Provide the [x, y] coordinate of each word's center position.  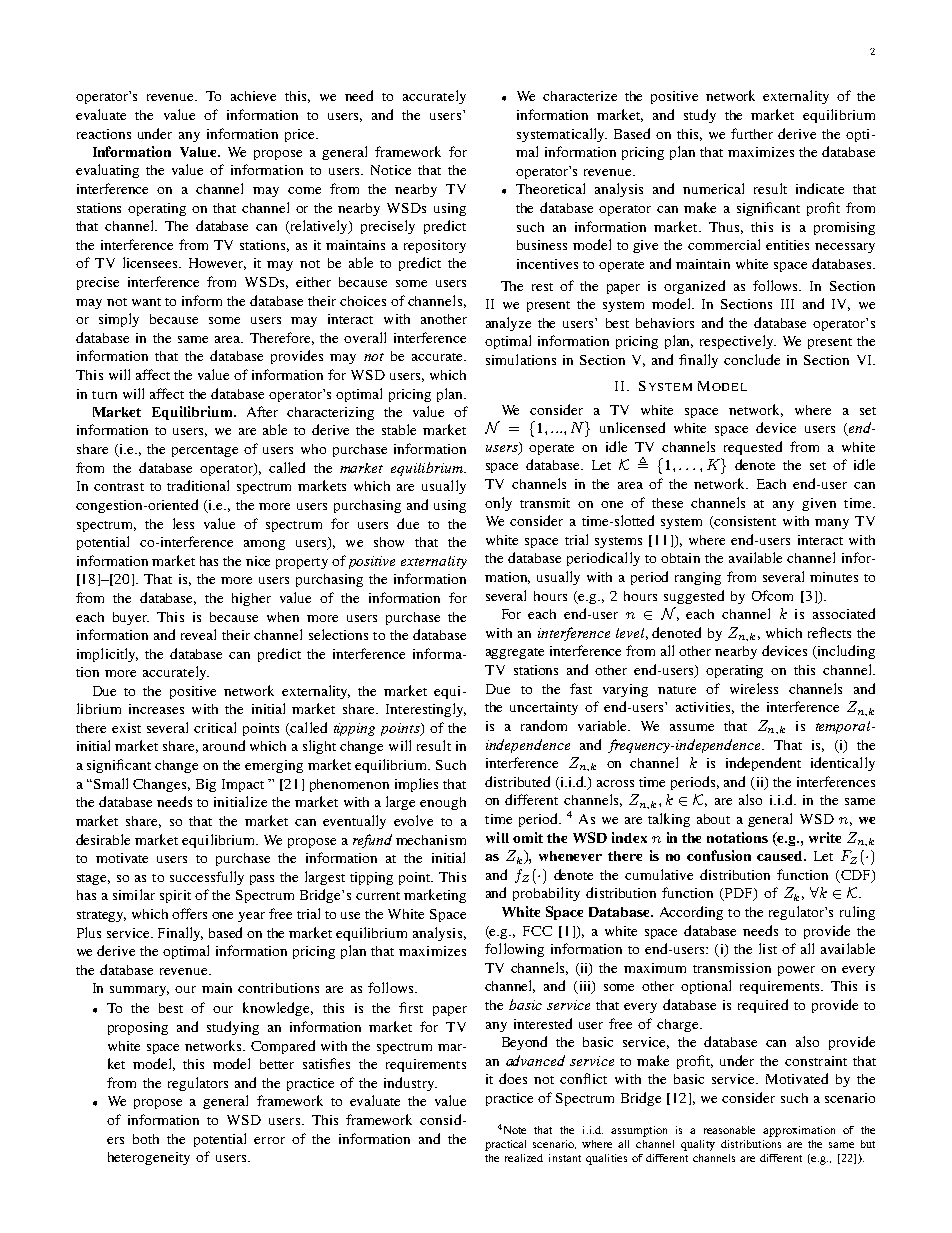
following [514, 950]
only [498, 504]
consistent [744, 522]
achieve [253, 96]
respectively [738, 342]
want [146, 302]
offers [189, 913]
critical [215, 727]
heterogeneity [149, 1158]
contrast [119, 487]
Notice [391, 170]
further [752, 133]
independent [763, 764]
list [768, 948]
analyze [508, 324]
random [544, 725]
